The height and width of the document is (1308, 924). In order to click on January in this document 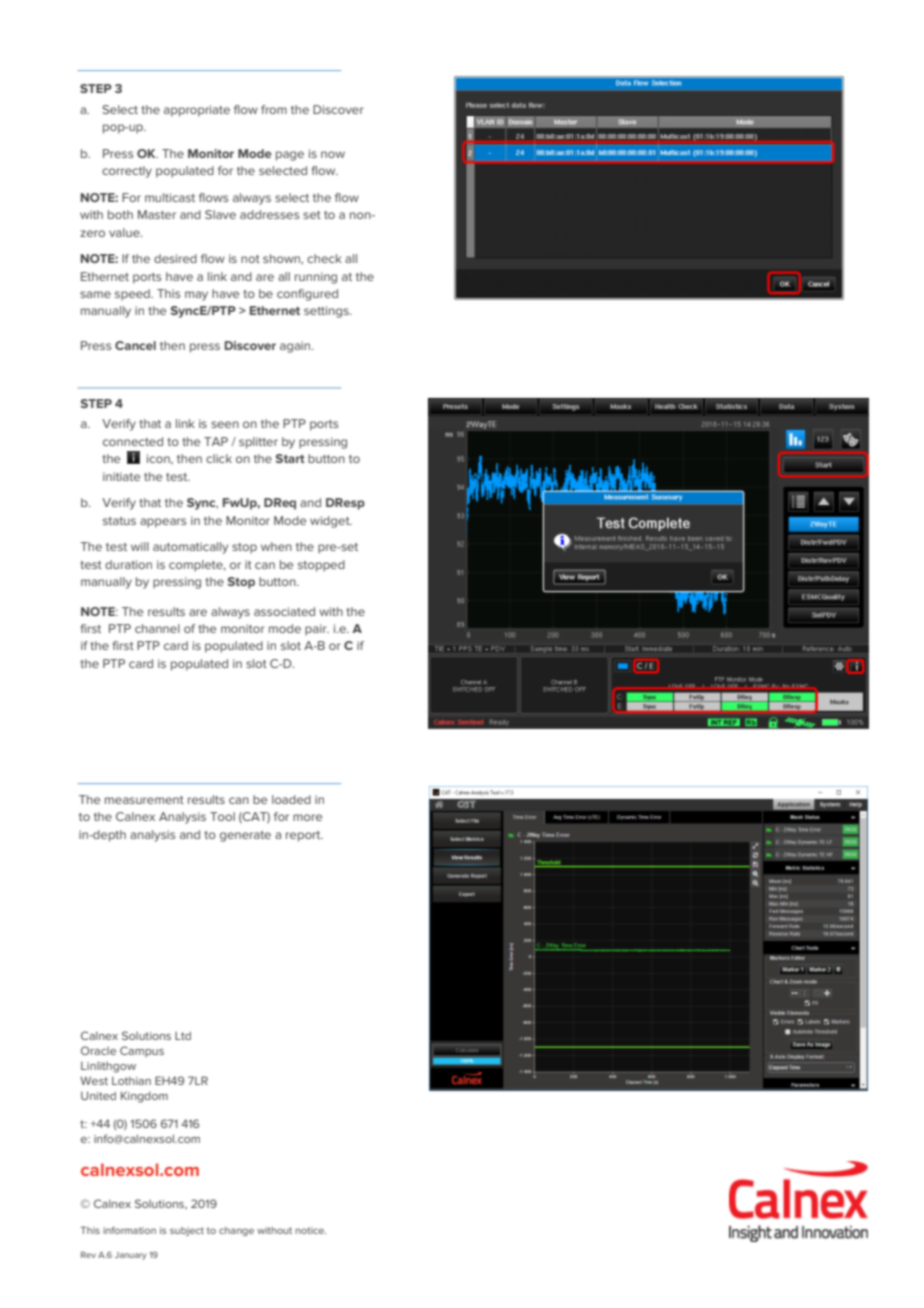, I will do `click(130, 1256)`.
